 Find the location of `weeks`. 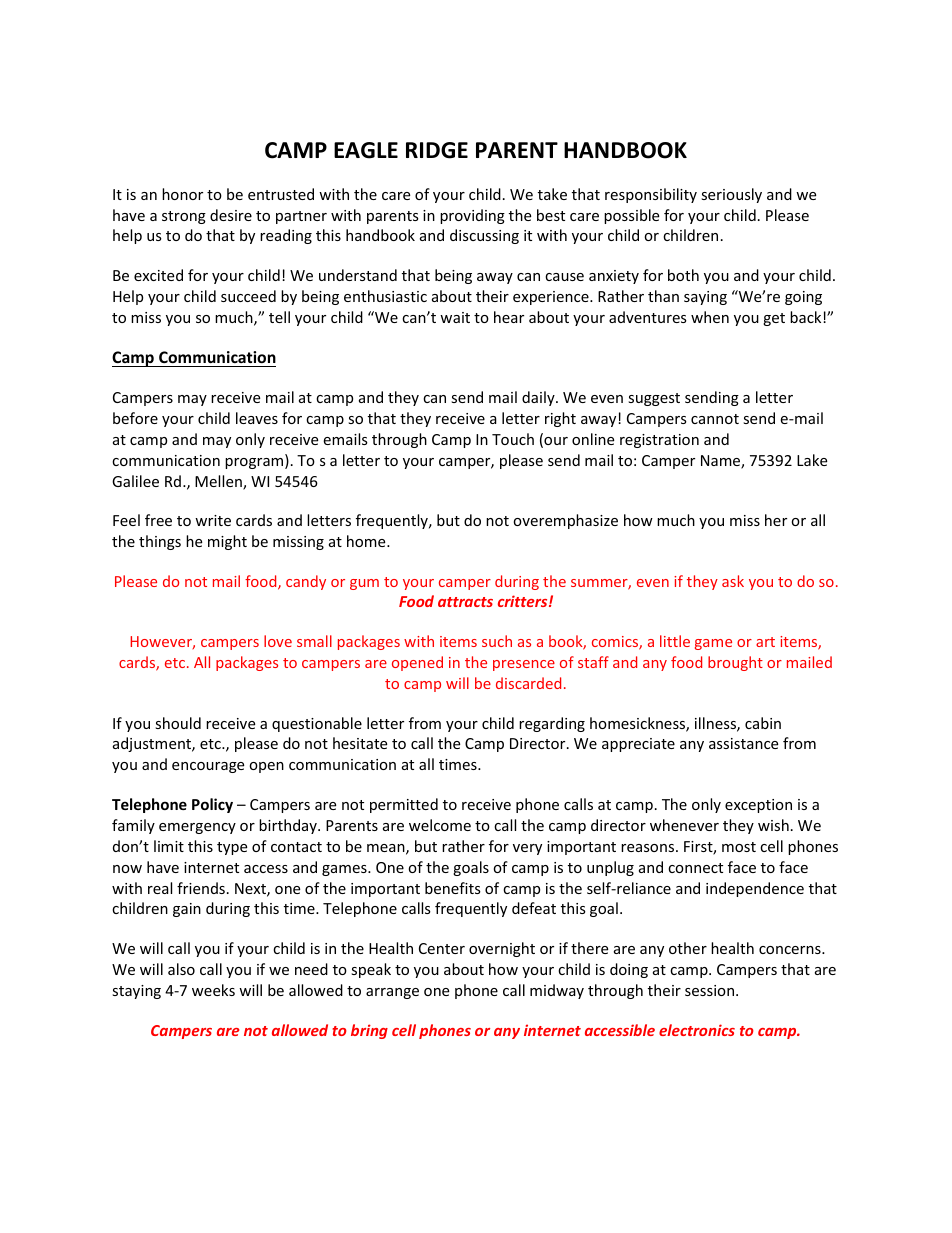

weeks is located at coordinates (213, 990).
